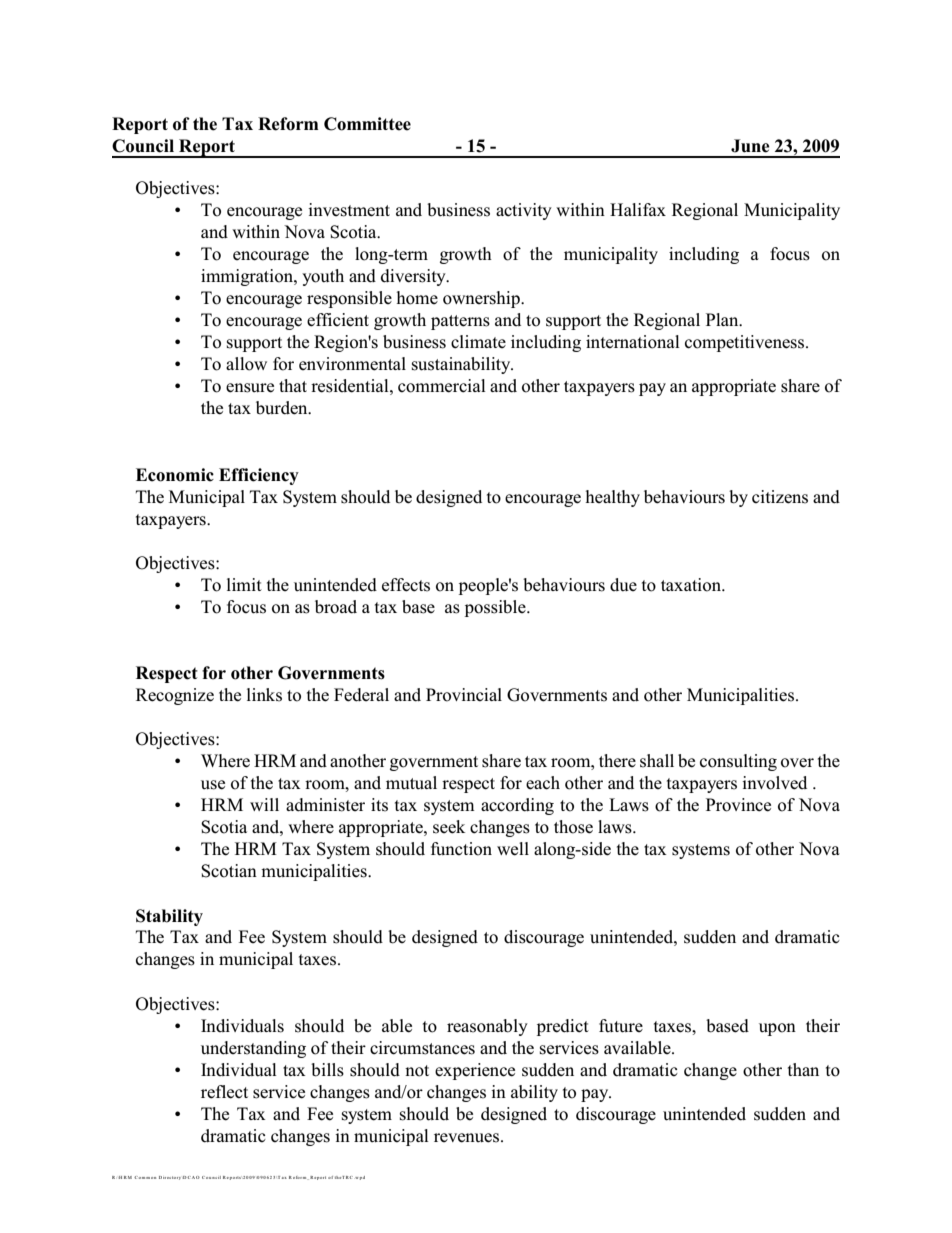  Describe the element at coordinates (264, 804) in the screenshot. I see `will` at that location.
